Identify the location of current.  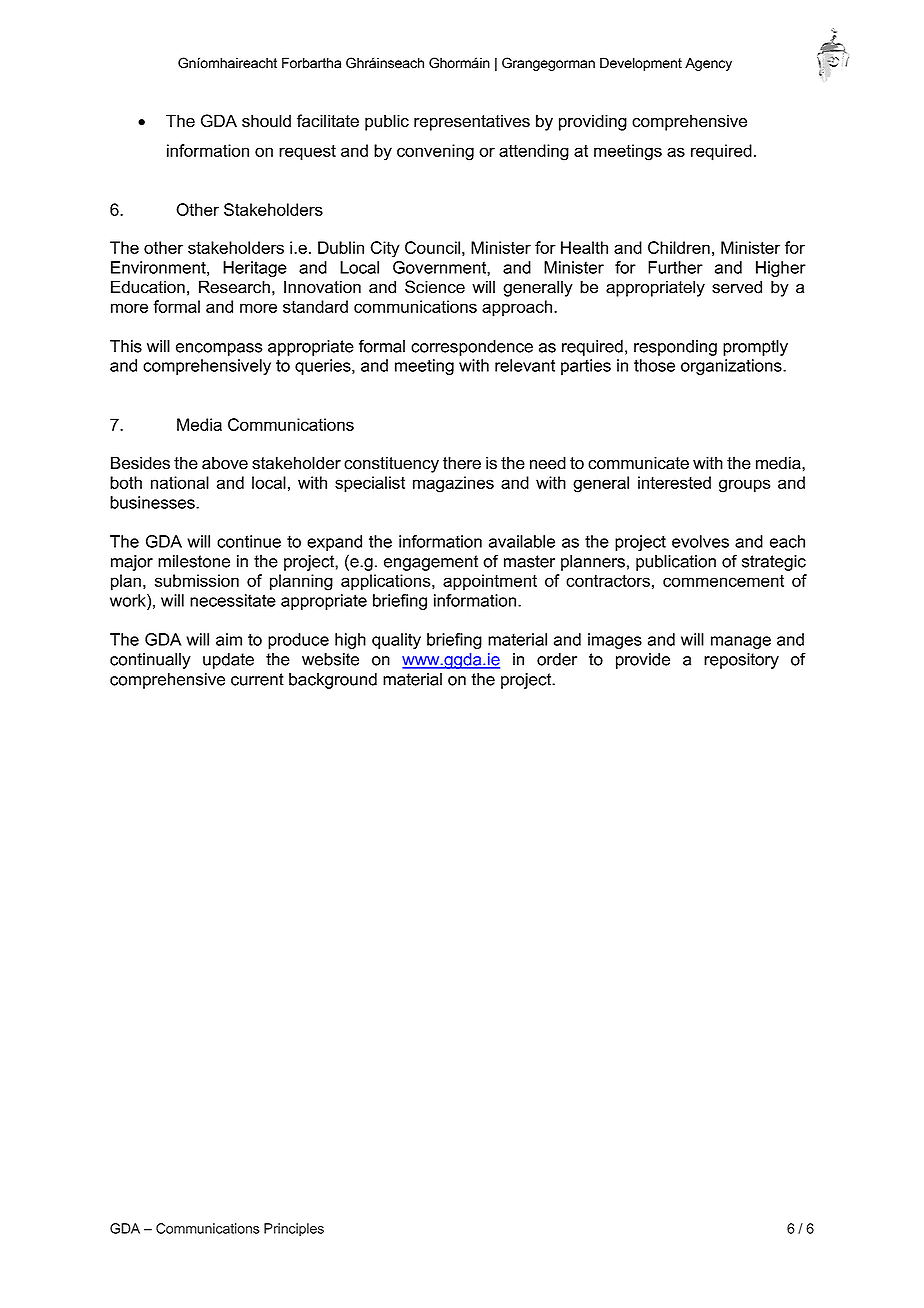
(257, 679).
